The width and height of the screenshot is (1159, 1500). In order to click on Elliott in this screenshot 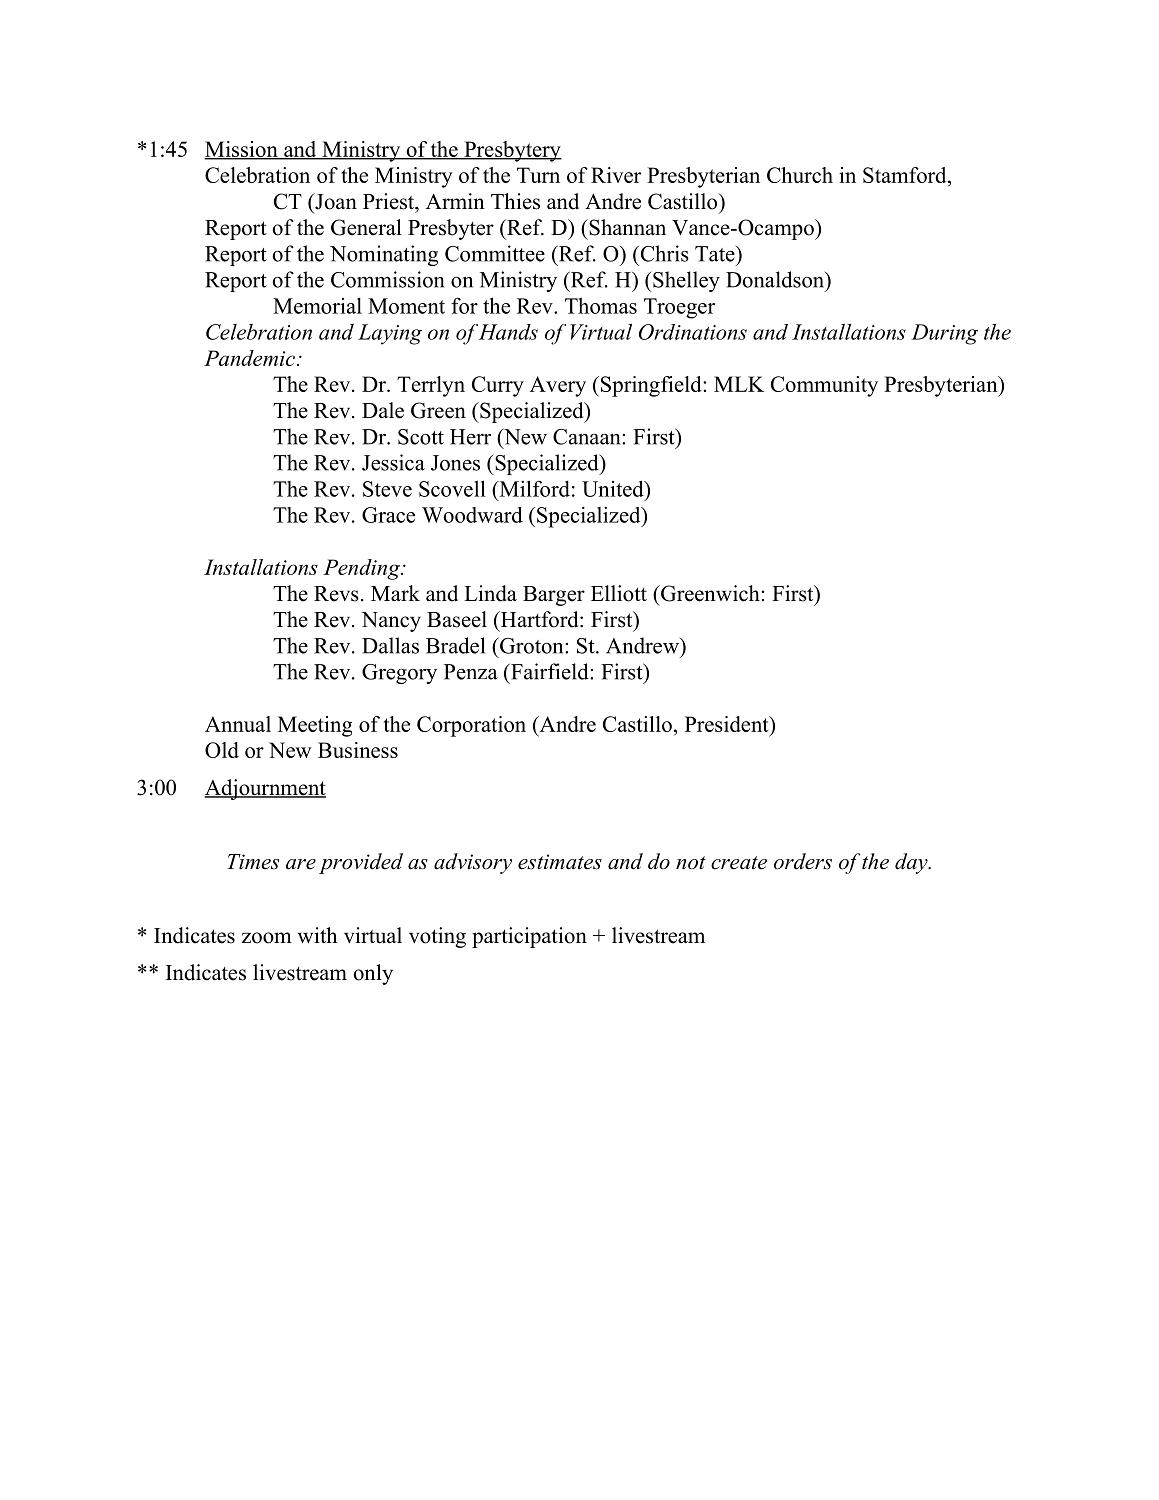, I will do `click(619, 593)`.
